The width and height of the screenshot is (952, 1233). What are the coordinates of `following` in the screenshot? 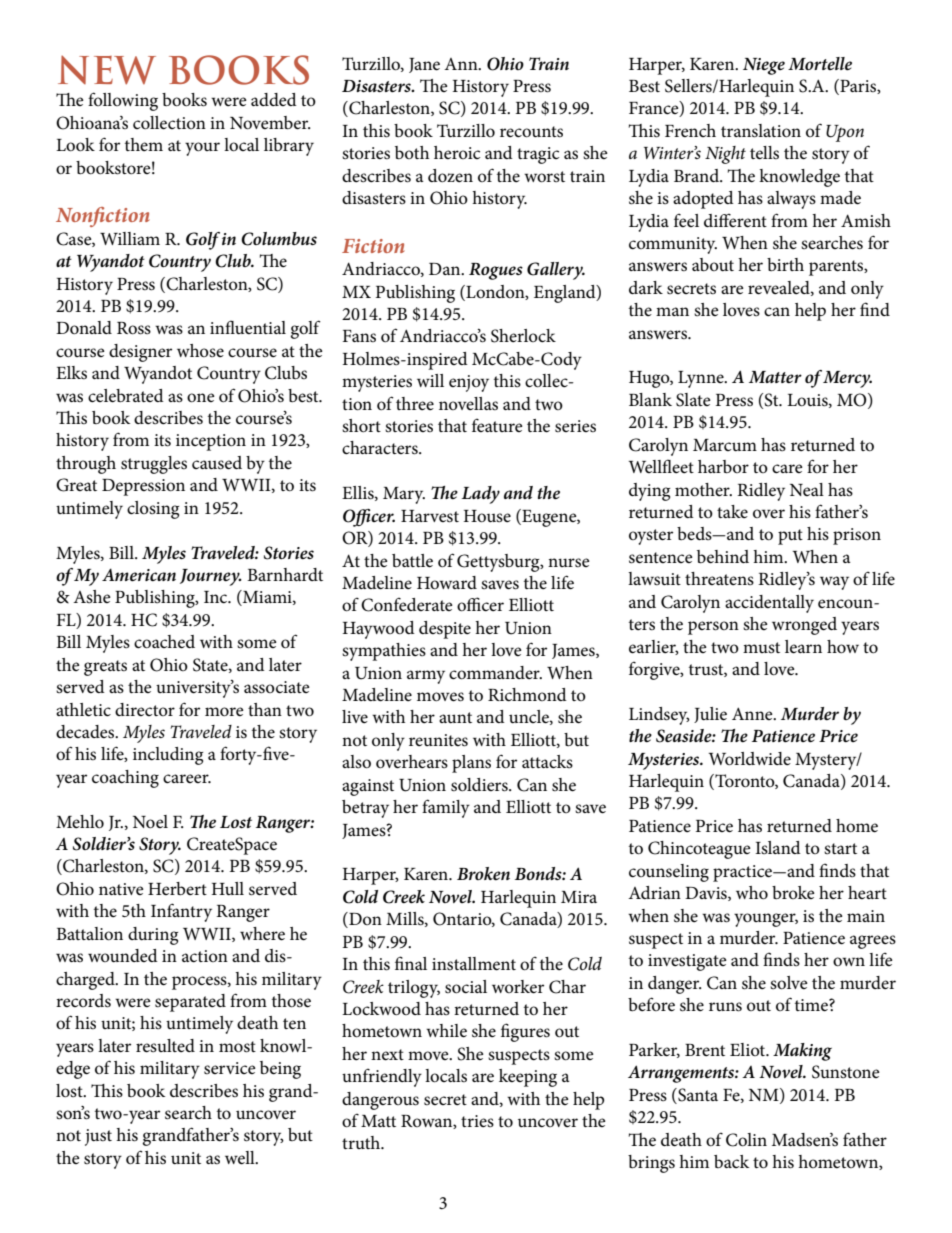 It's located at (123, 101).
